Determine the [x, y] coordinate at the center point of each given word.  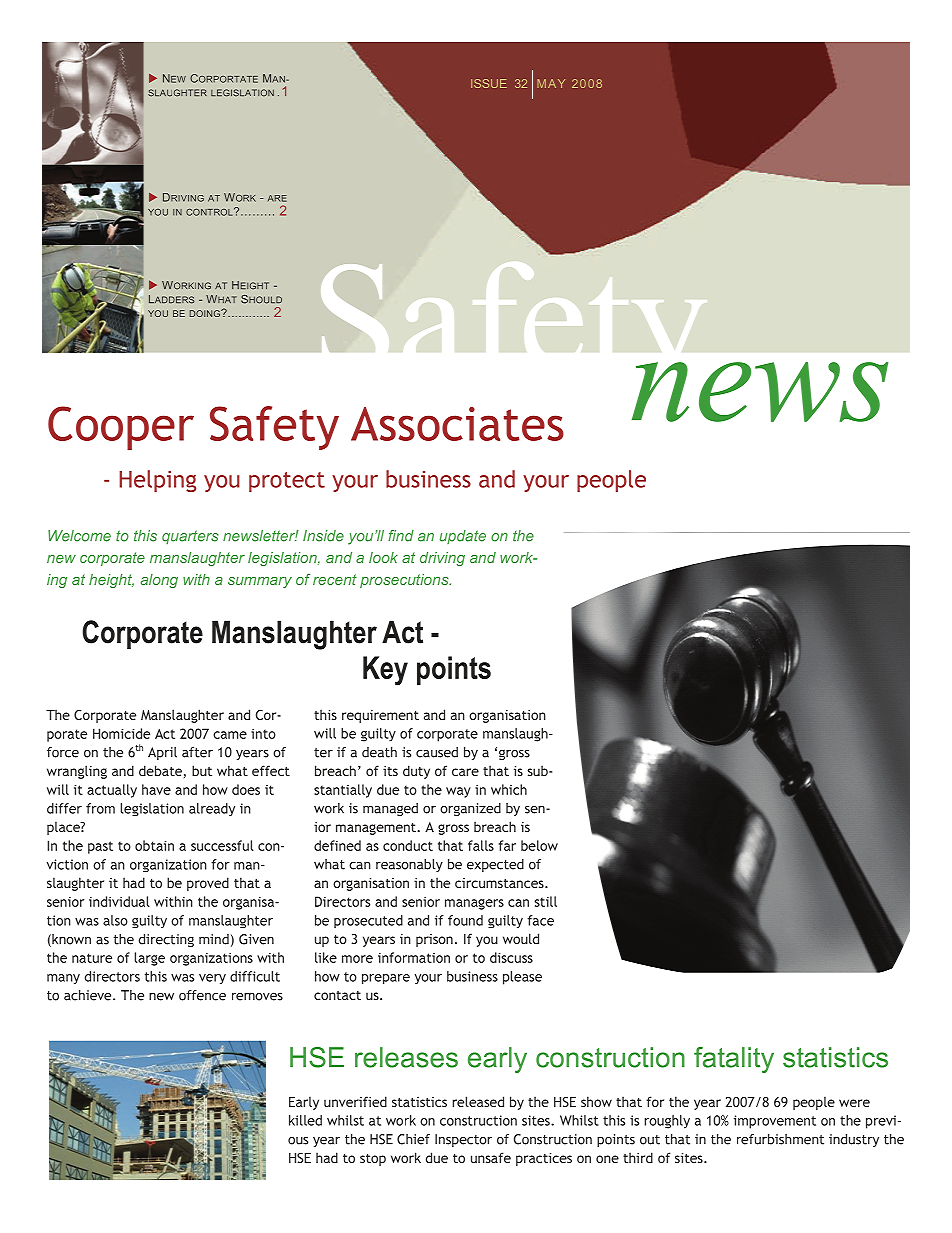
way [458, 792]
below [539, 845]
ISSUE [489, 83]
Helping [157, 481]
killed [305, 1120]
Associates [457, 424]
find [401, 536]
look [383, 557]
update [463, 537]
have [156, 789]
